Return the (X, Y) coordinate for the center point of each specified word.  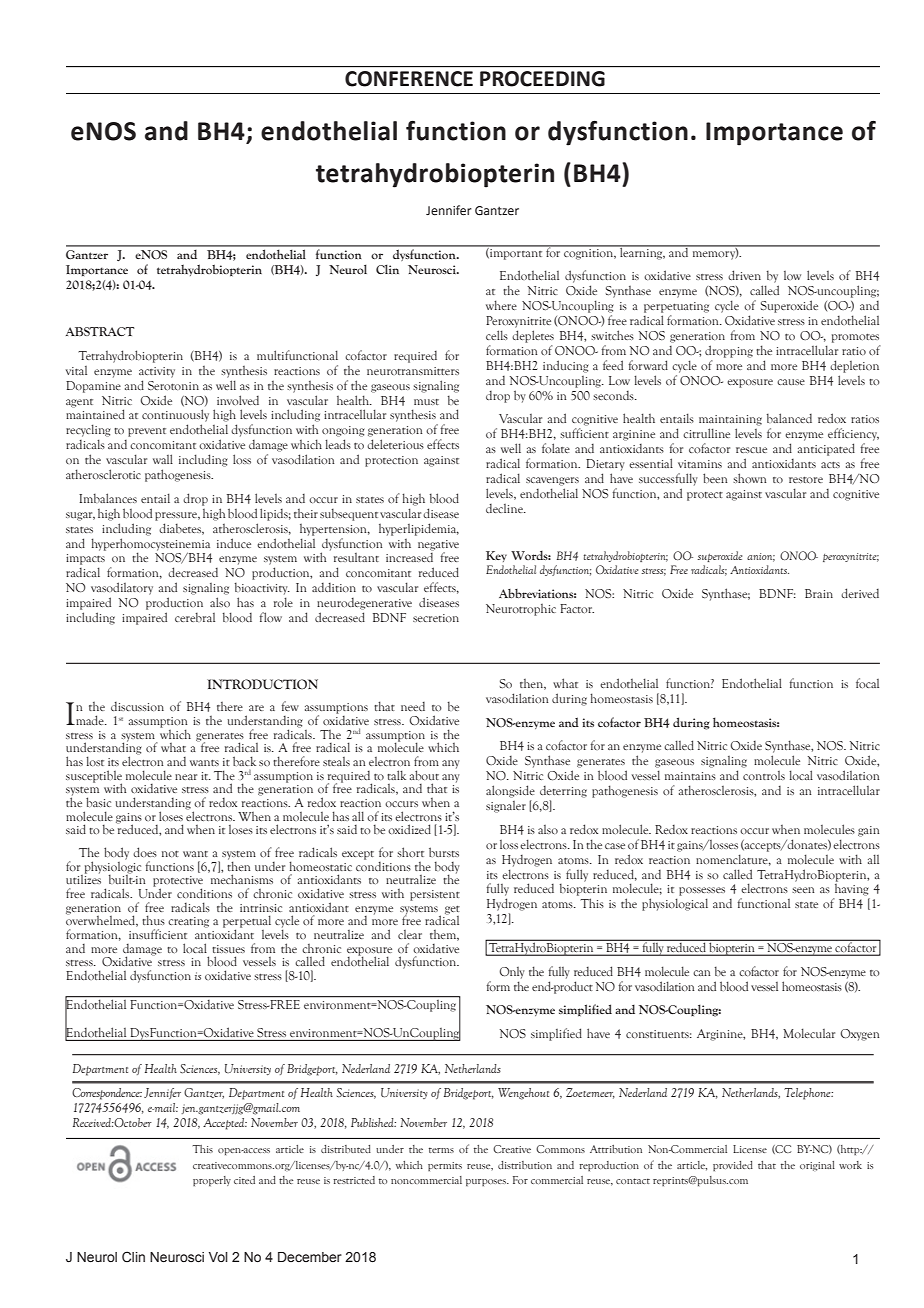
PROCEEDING (542, 79)
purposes (487, 1183)
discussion (137, 706)
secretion (436, 618)
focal (867, 683)
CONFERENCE (409, 79)
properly (212, 1181)
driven (744, 275)
